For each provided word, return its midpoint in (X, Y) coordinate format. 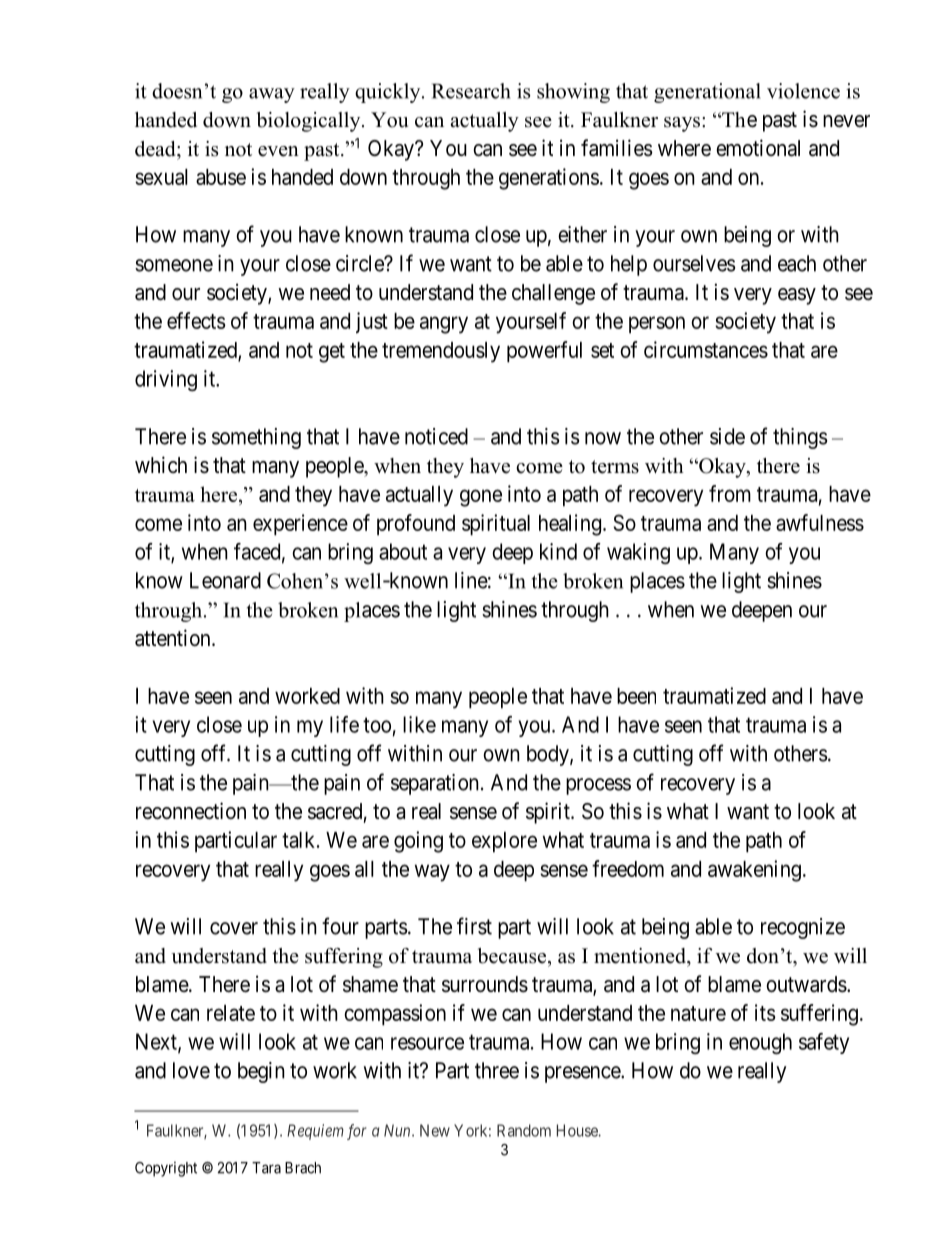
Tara (266, 1168)
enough (760, 1043)
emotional (758, 148)
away (272, 95)
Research (471, 91)
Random (524, 1130)
